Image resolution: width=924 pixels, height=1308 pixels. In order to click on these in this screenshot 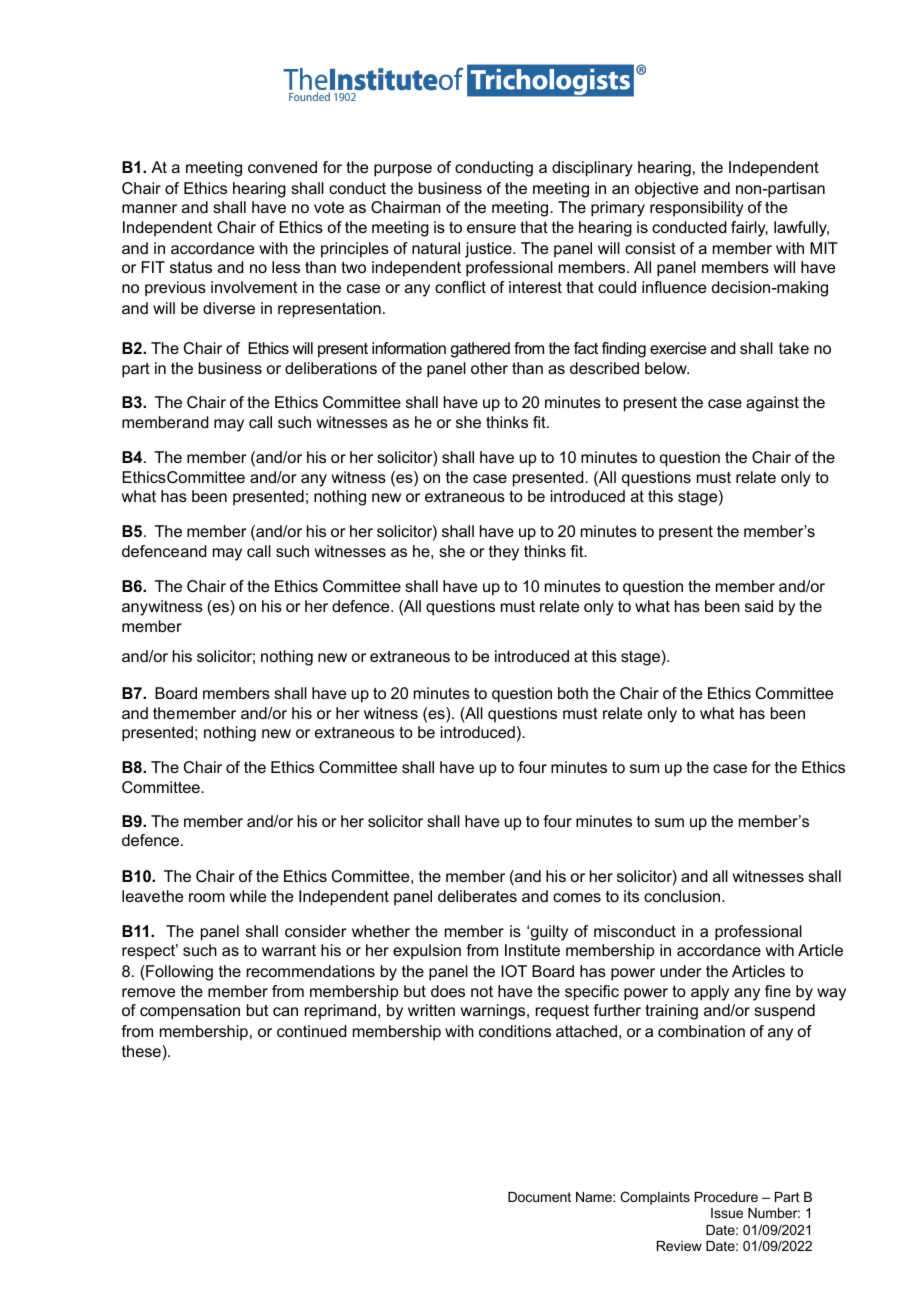, I will do `click(142, 1051)`.
